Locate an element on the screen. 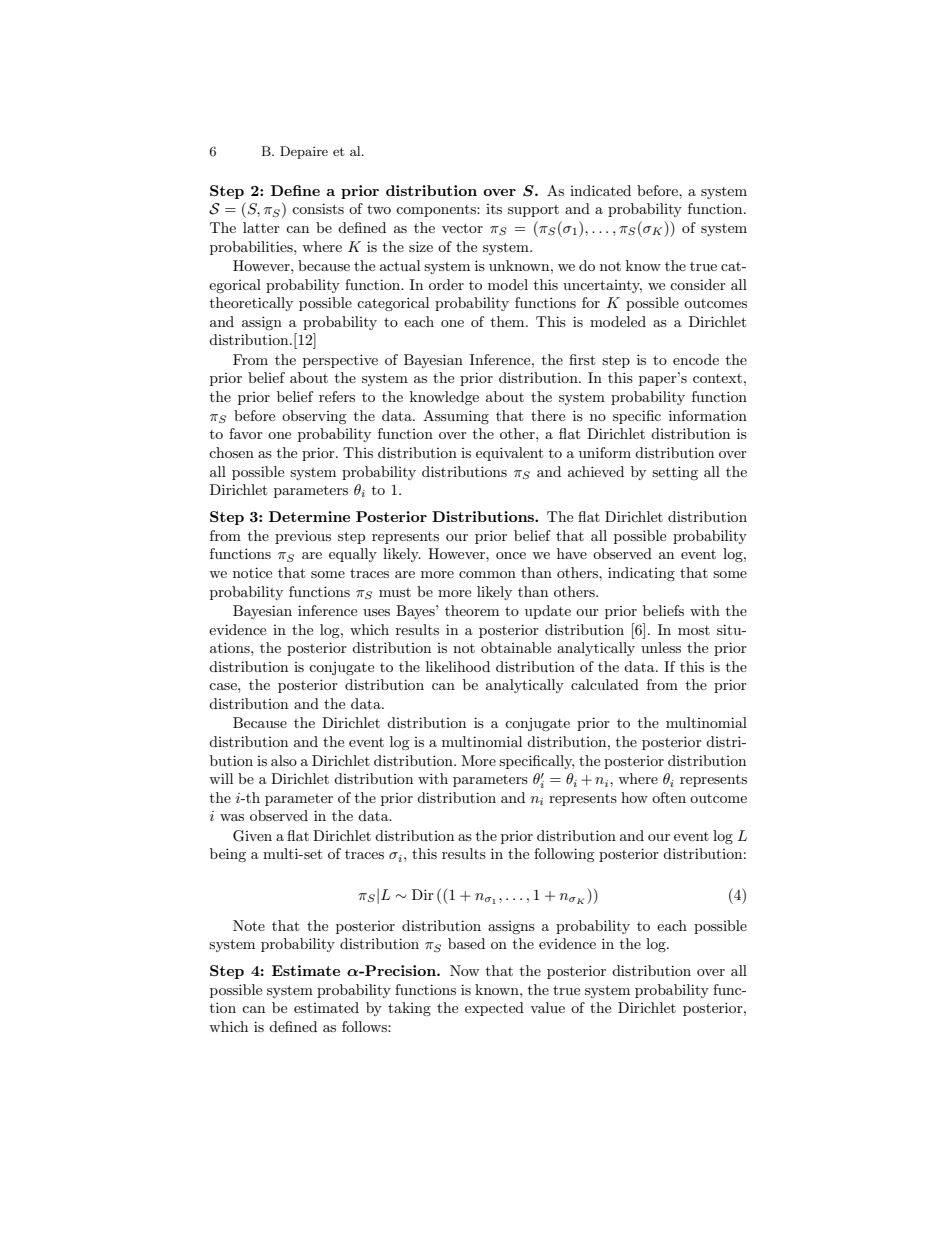  notice is located at coordinates (252, 572).
